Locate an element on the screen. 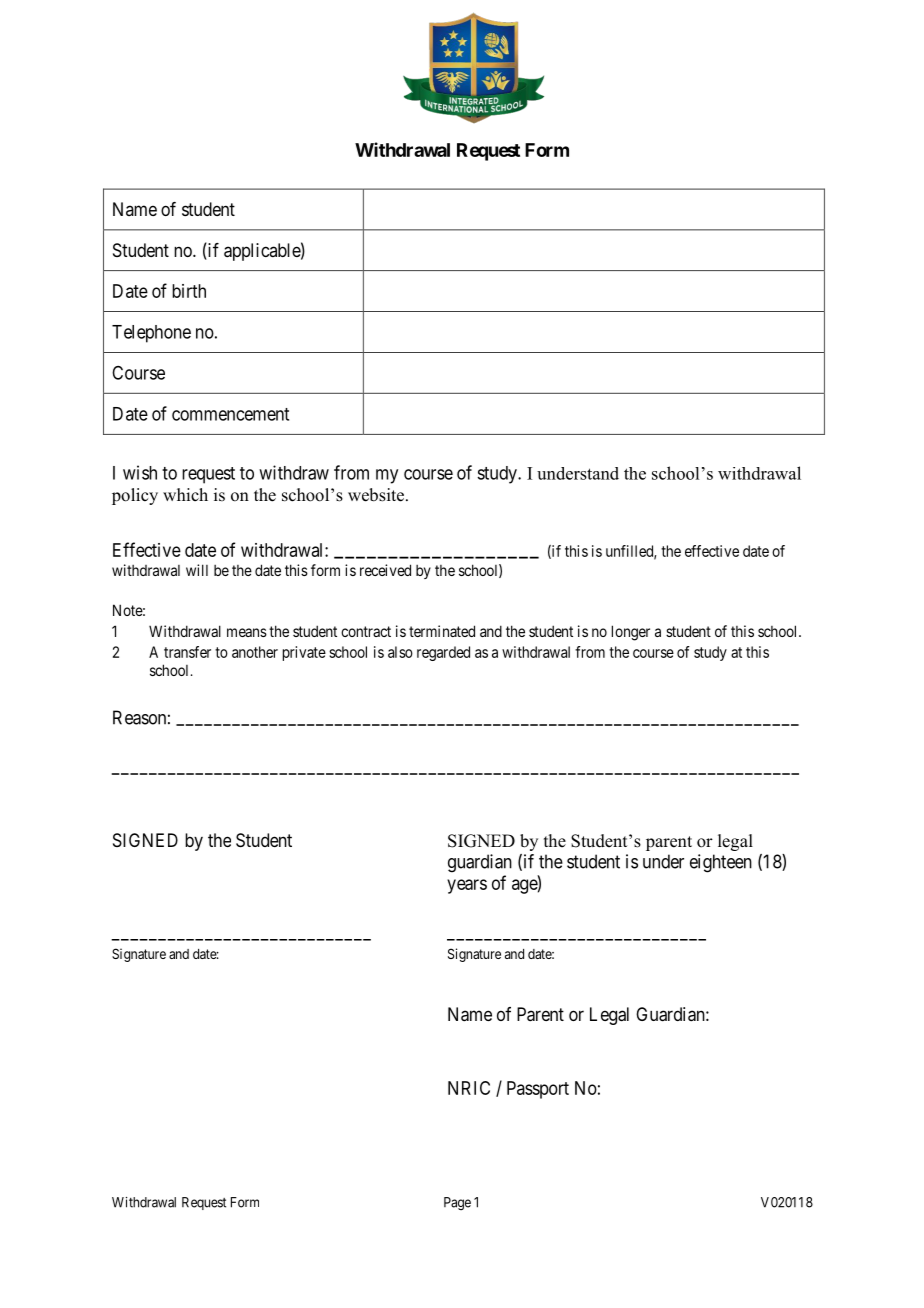 This screenshot has width=924, height=1308. website is located at coordinates (377, 495).
